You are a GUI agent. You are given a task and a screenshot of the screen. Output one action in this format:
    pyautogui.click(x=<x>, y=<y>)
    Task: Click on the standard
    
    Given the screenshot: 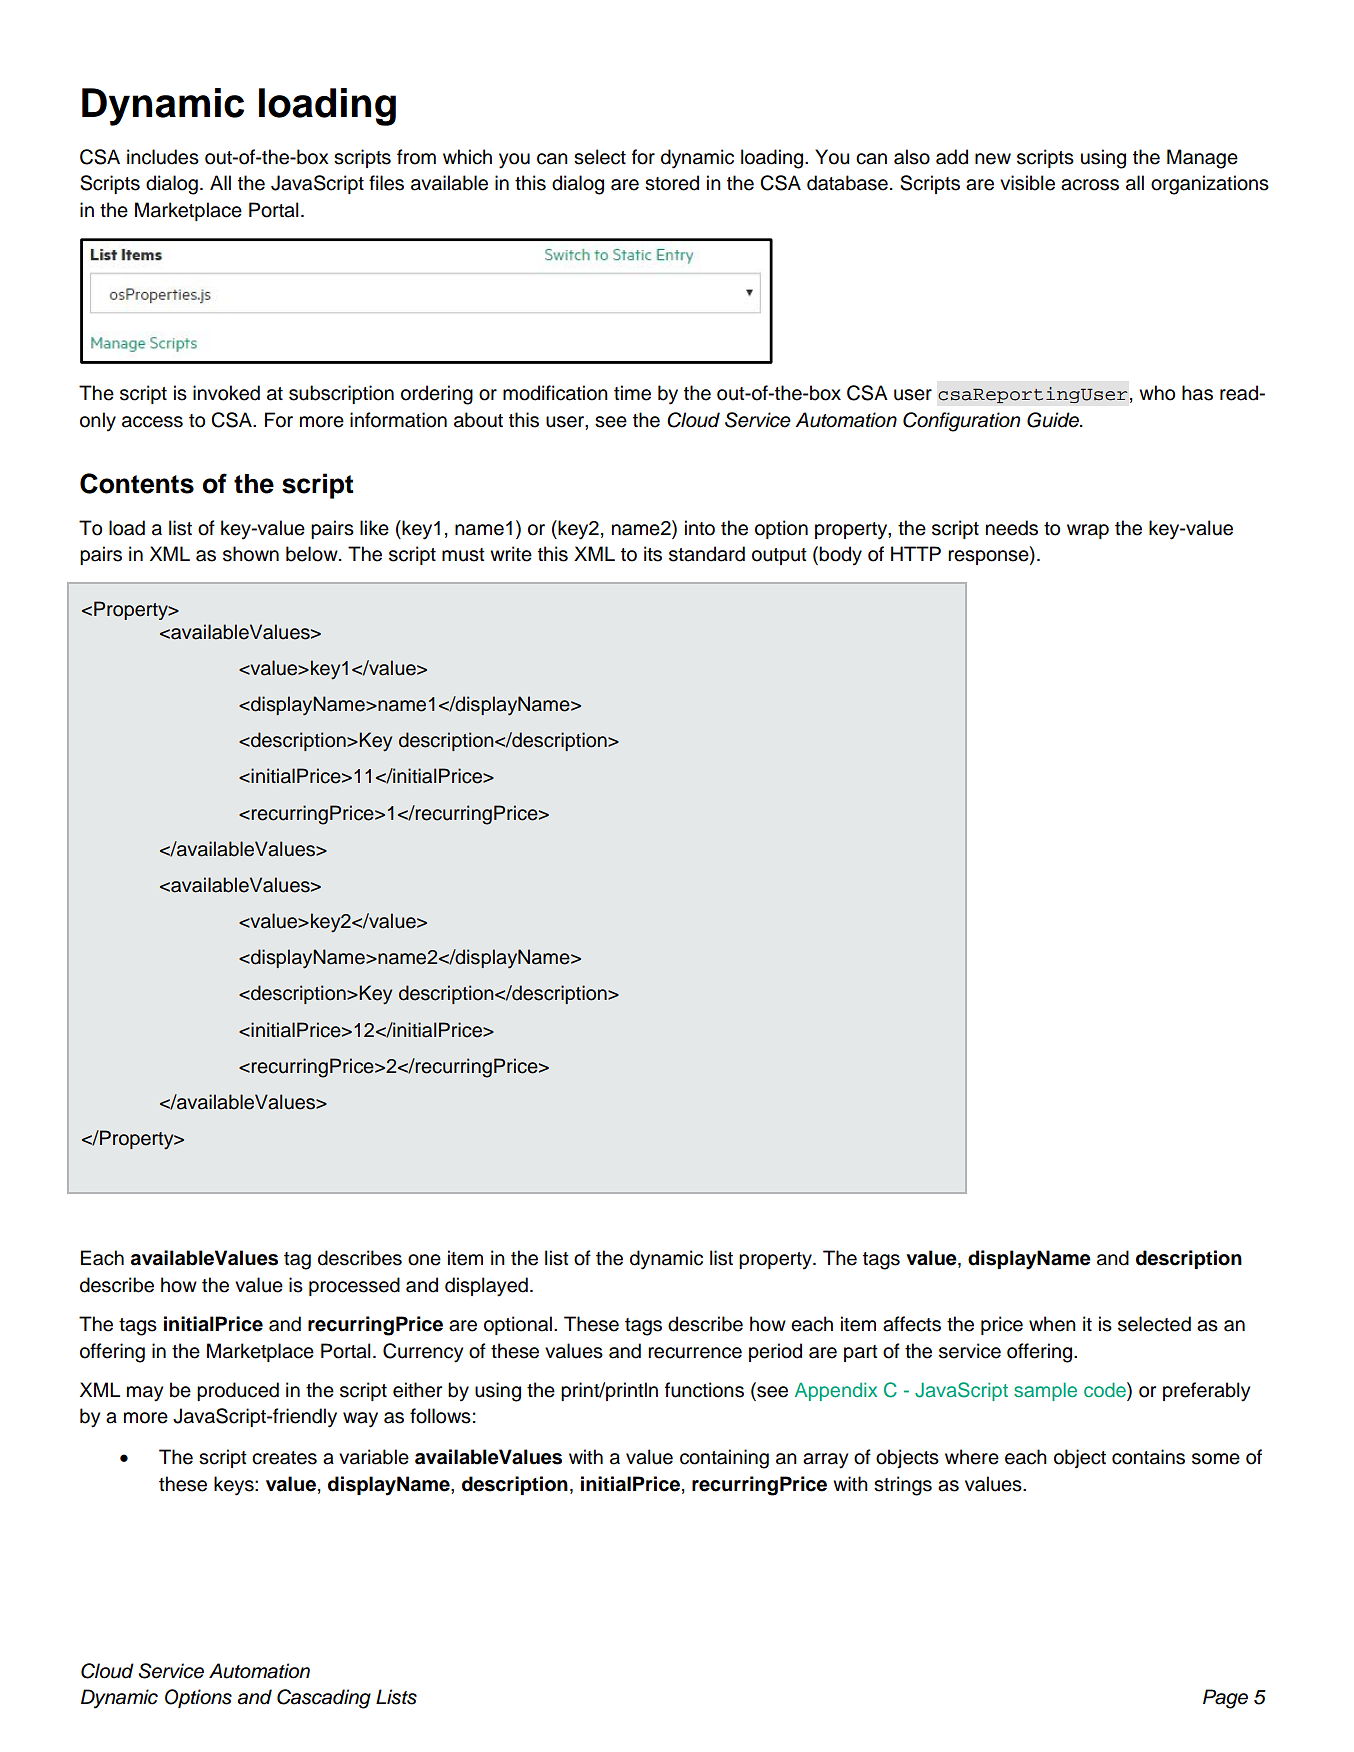 What is the action you would take?
    pyautogui.click(x=707, y=554)
